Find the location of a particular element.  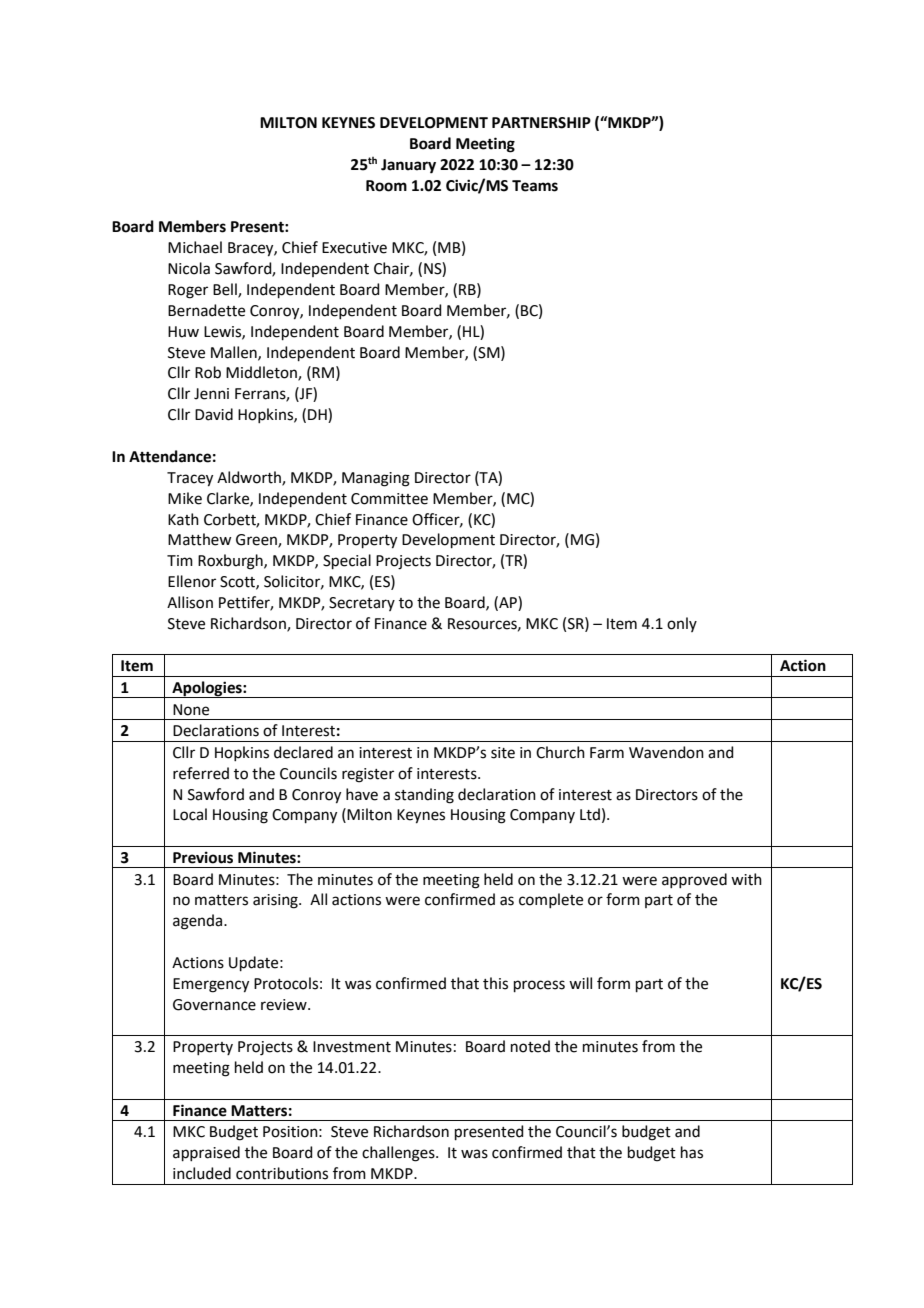

Teams is located at coordinates (535, 186).
